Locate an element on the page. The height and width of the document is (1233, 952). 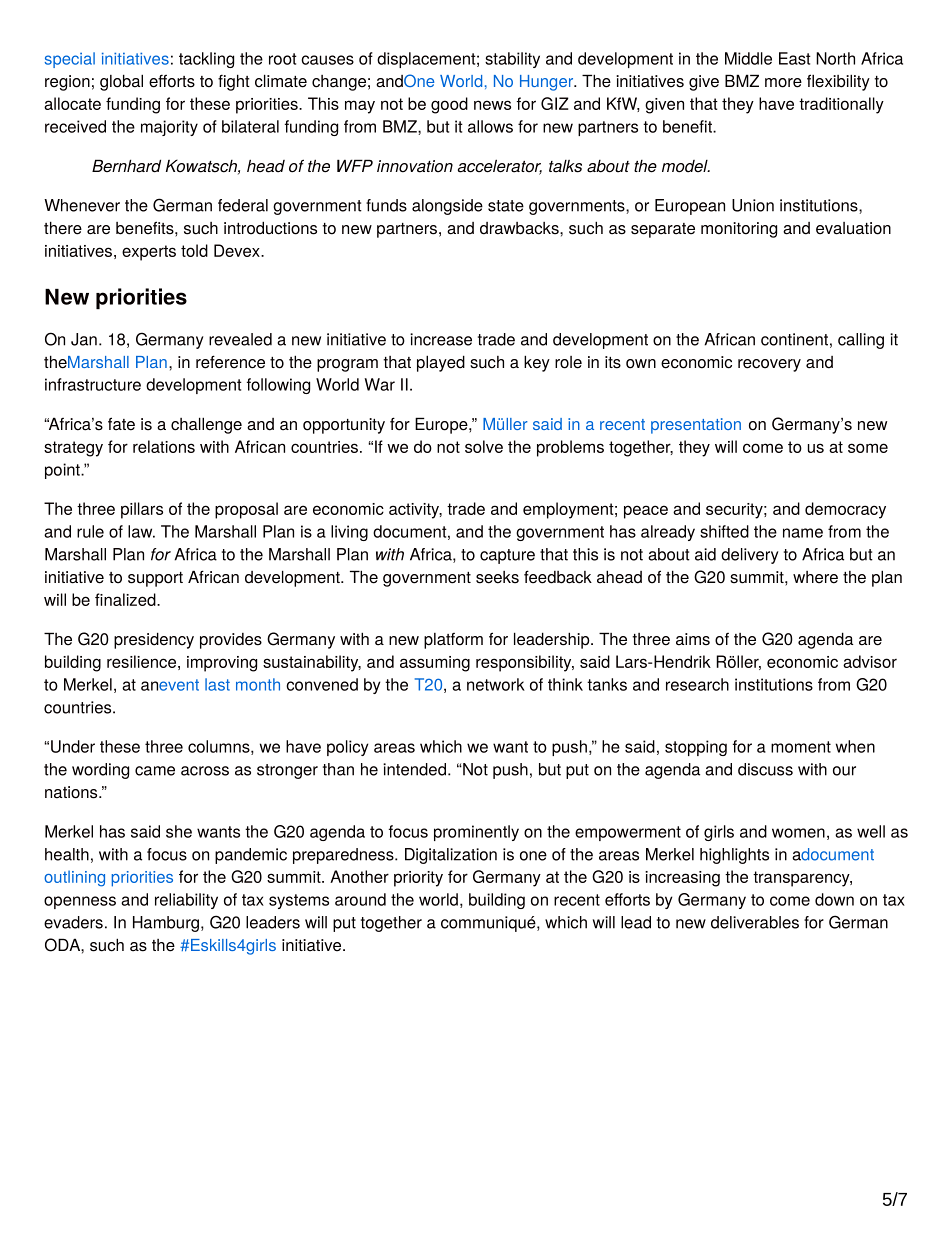
more is located at coordinates (783, 83).
